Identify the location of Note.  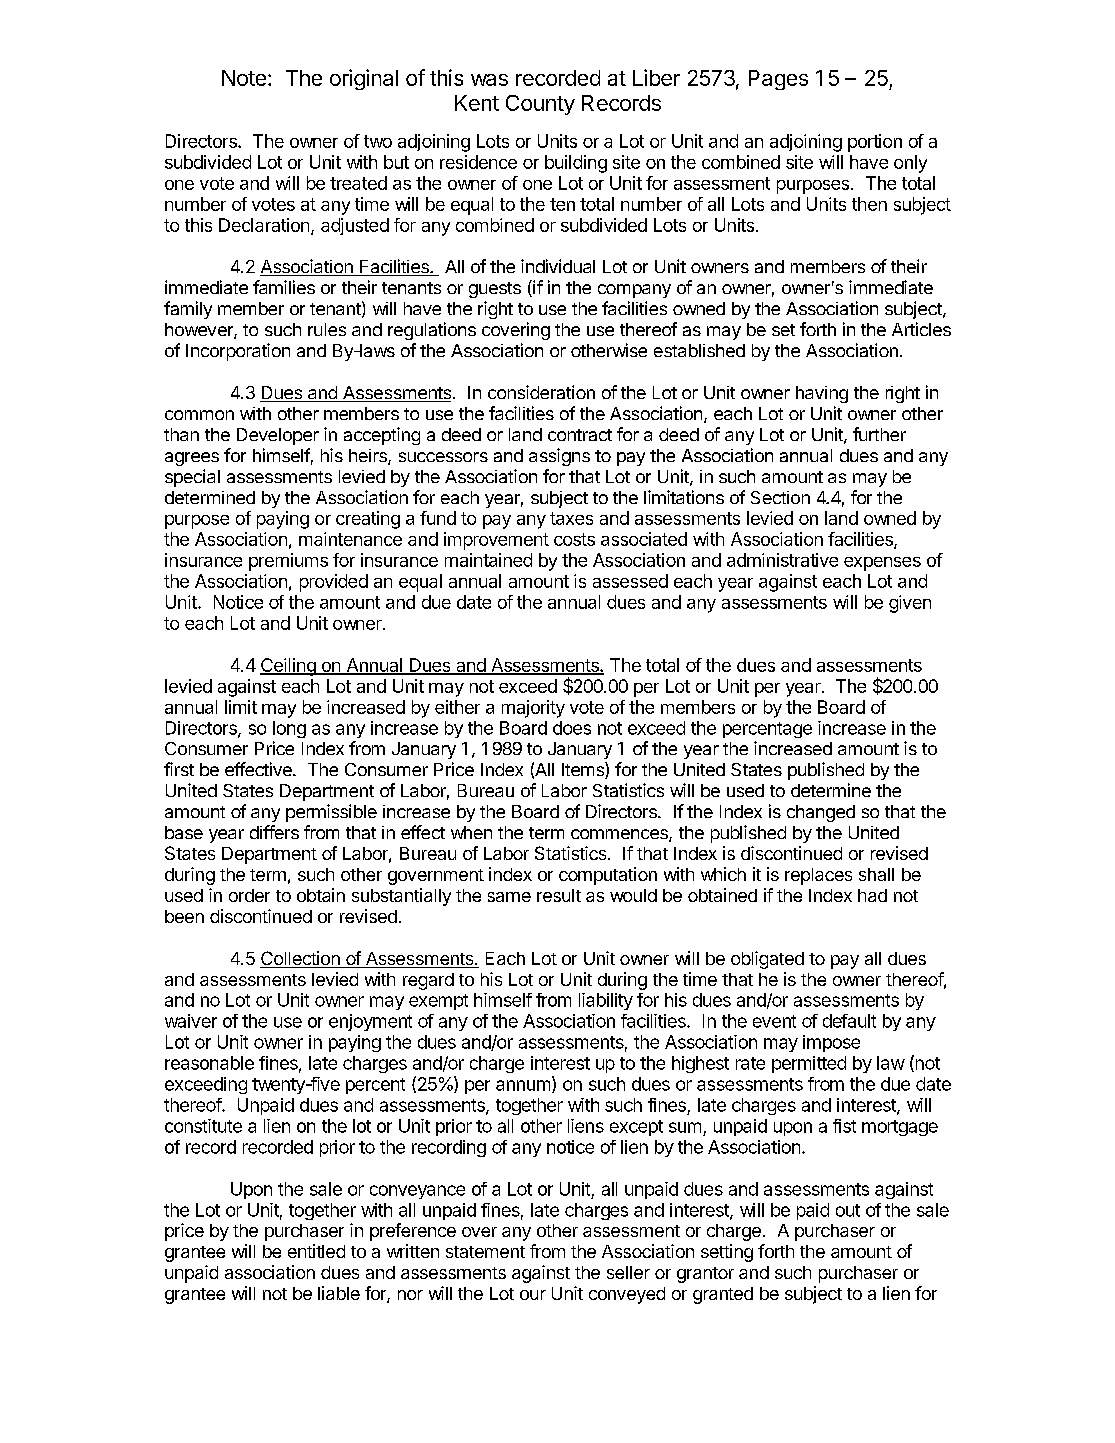
(244, 78).
